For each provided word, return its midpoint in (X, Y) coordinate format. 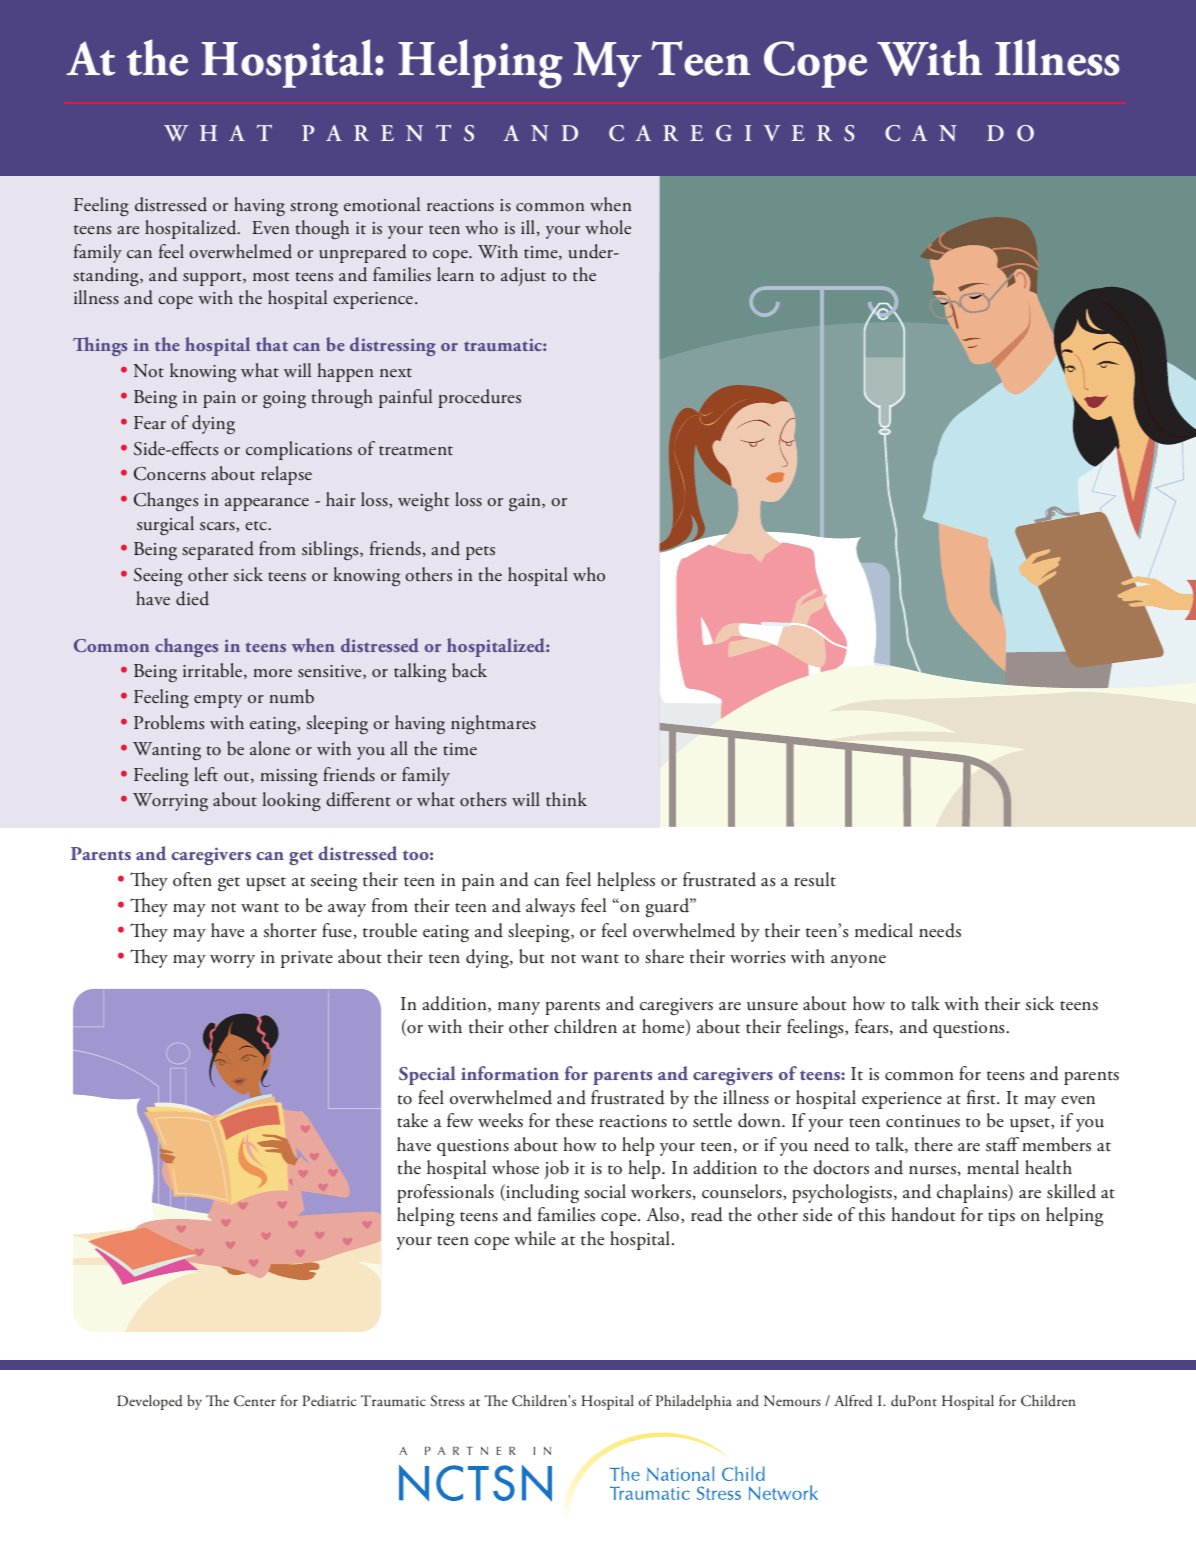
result (815, 879)
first (982, 1097)
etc (257, 526)
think (566, 799)
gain (526, 502)
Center (255, 1401)
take (412, 1120)
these (574, 1120)
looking (292, 801)
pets (480, 553)
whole (608, 227)
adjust (523, 276)
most (271, 277)
